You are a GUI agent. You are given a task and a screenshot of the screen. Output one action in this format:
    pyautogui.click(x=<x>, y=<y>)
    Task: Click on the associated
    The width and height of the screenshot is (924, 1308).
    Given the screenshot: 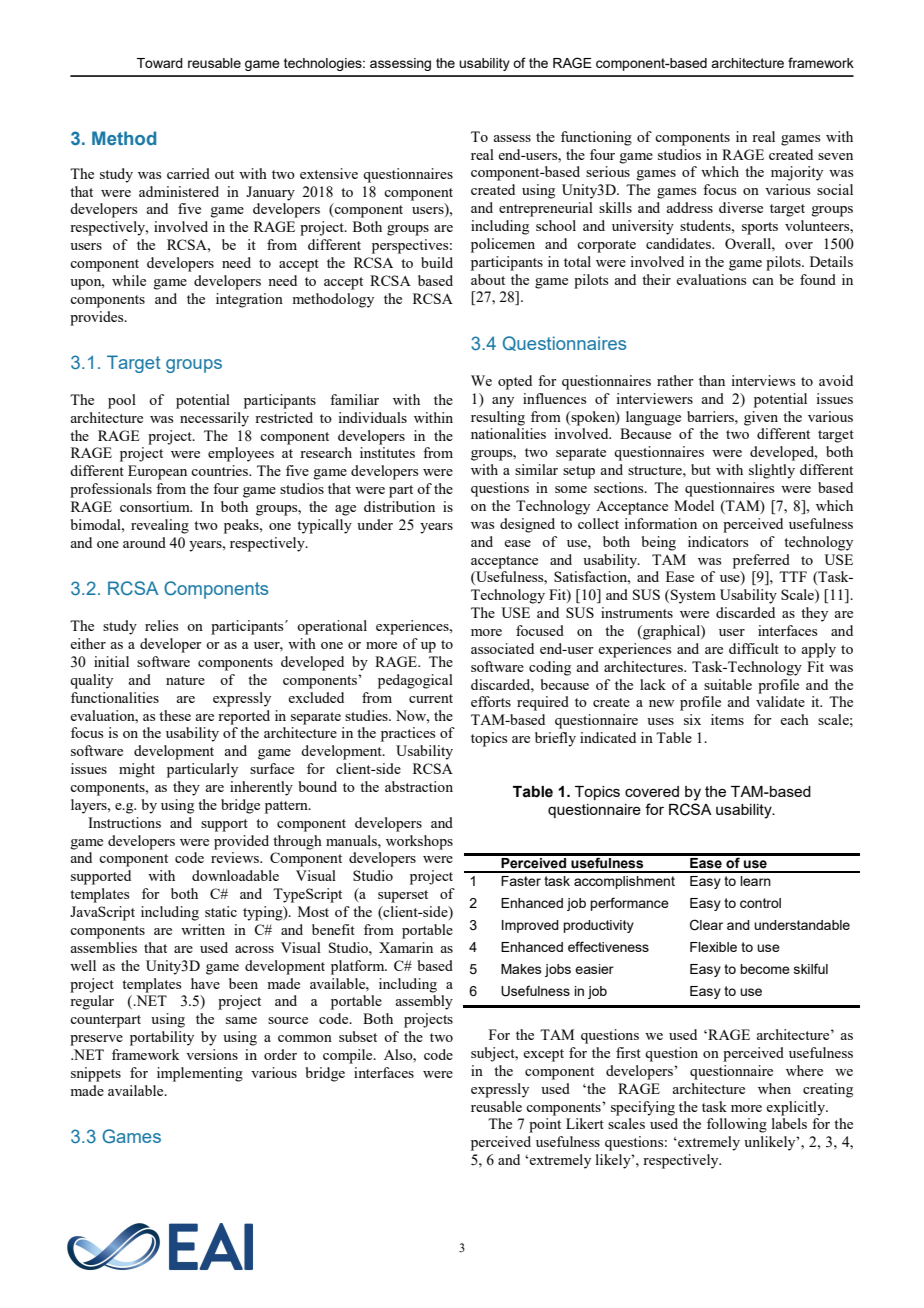 What is the action you would take?
    pyautogui.click(x=502, y=648)
